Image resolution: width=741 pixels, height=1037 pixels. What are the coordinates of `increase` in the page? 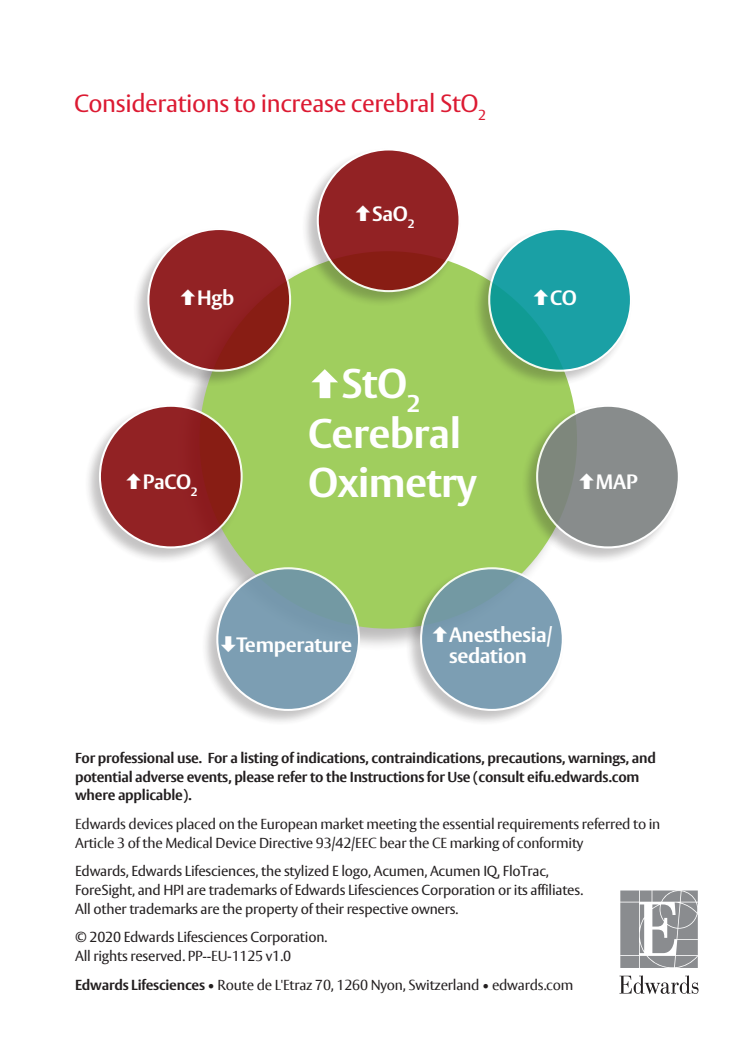 It's located at (304, 103).
